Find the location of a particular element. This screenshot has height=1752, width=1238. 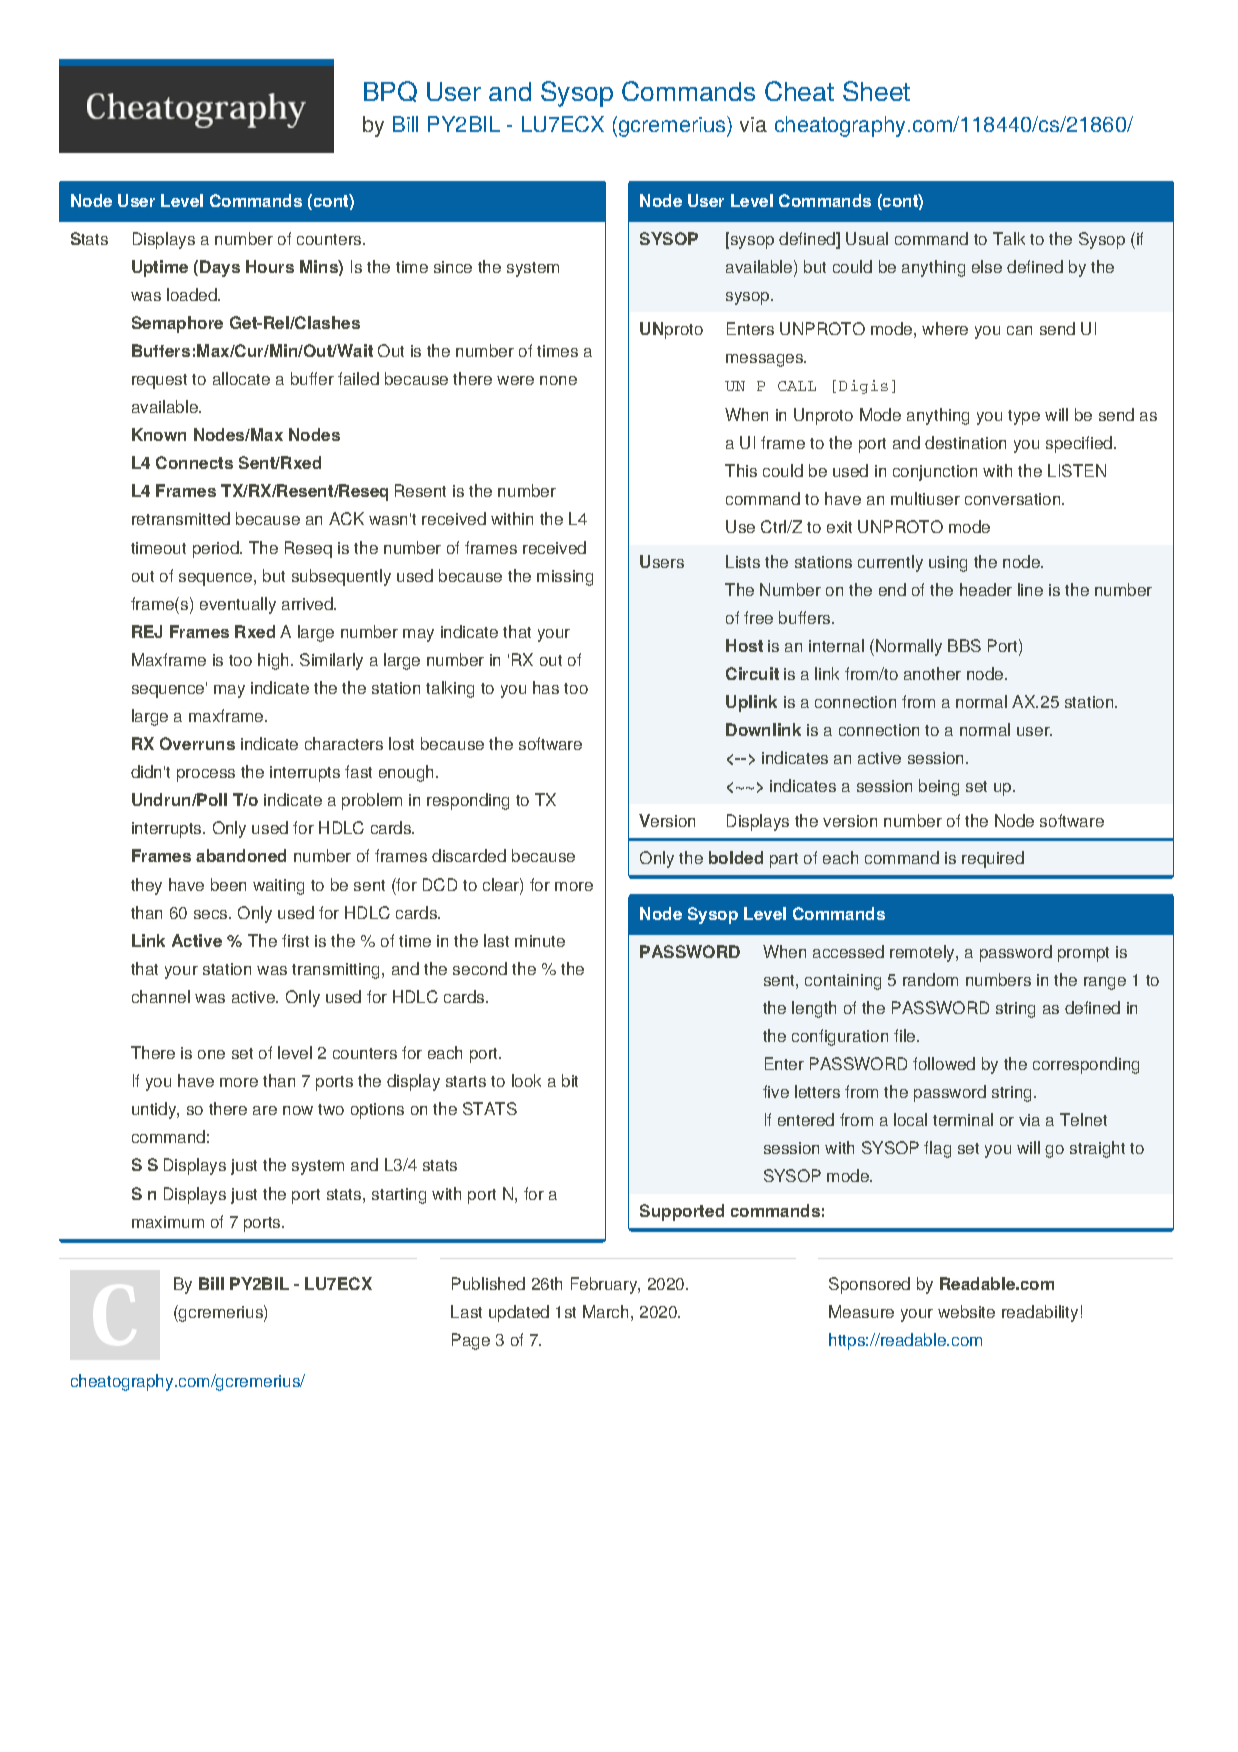

none is located at coordinates (558, 380).
